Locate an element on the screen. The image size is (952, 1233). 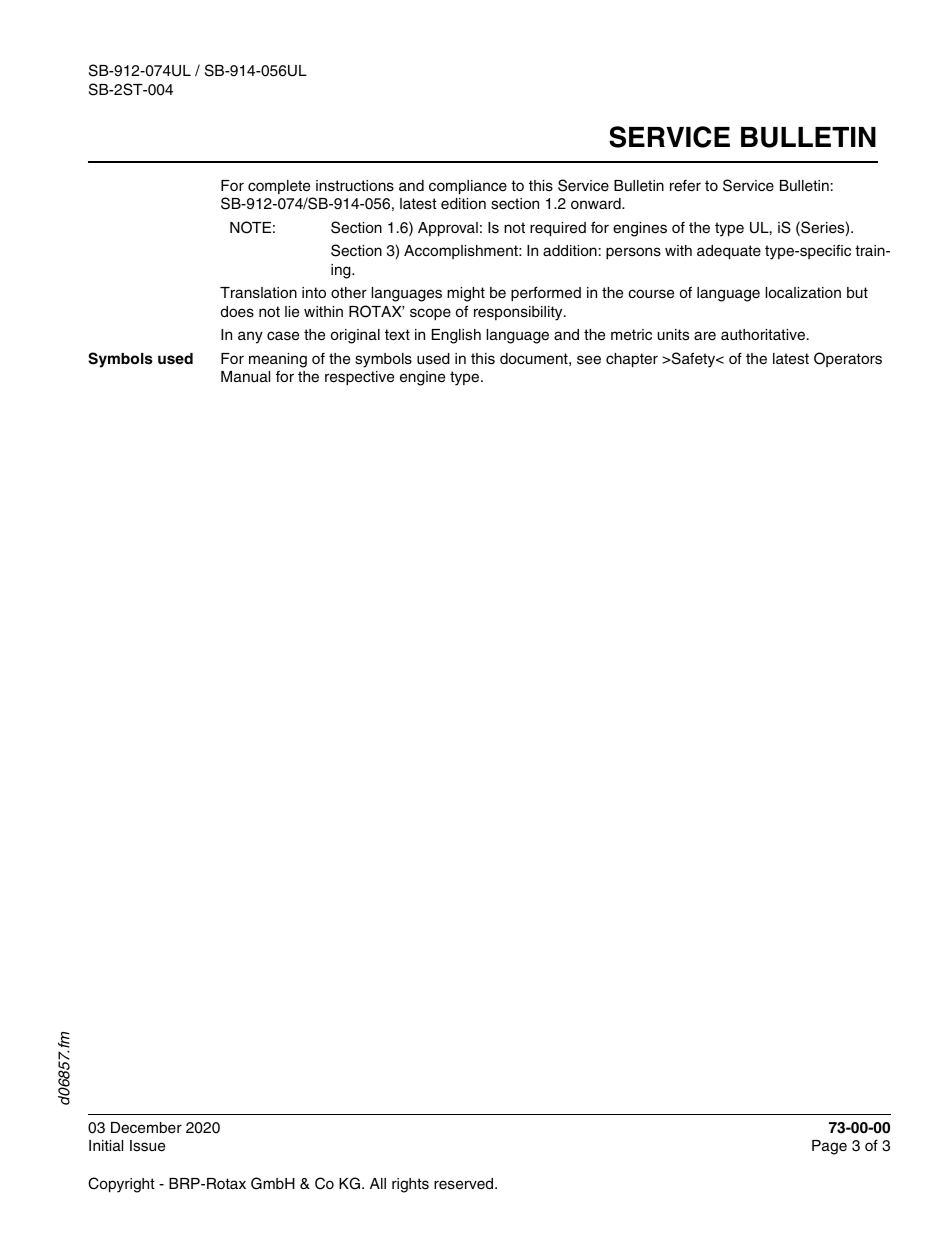
December is located at coordinates (146, 1128).
